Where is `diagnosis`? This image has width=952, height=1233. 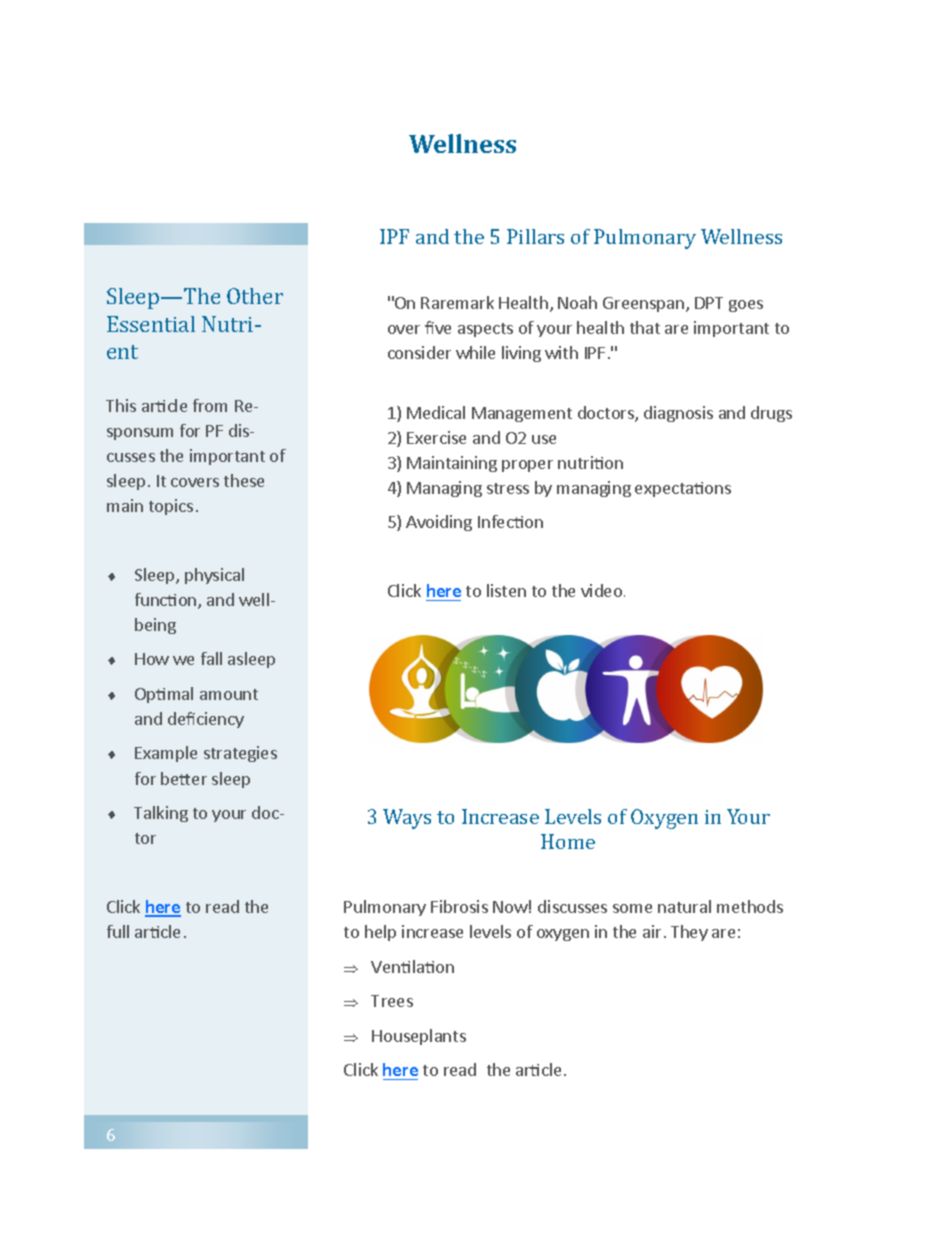
diagnosis is located at coordinates (678, 414).
